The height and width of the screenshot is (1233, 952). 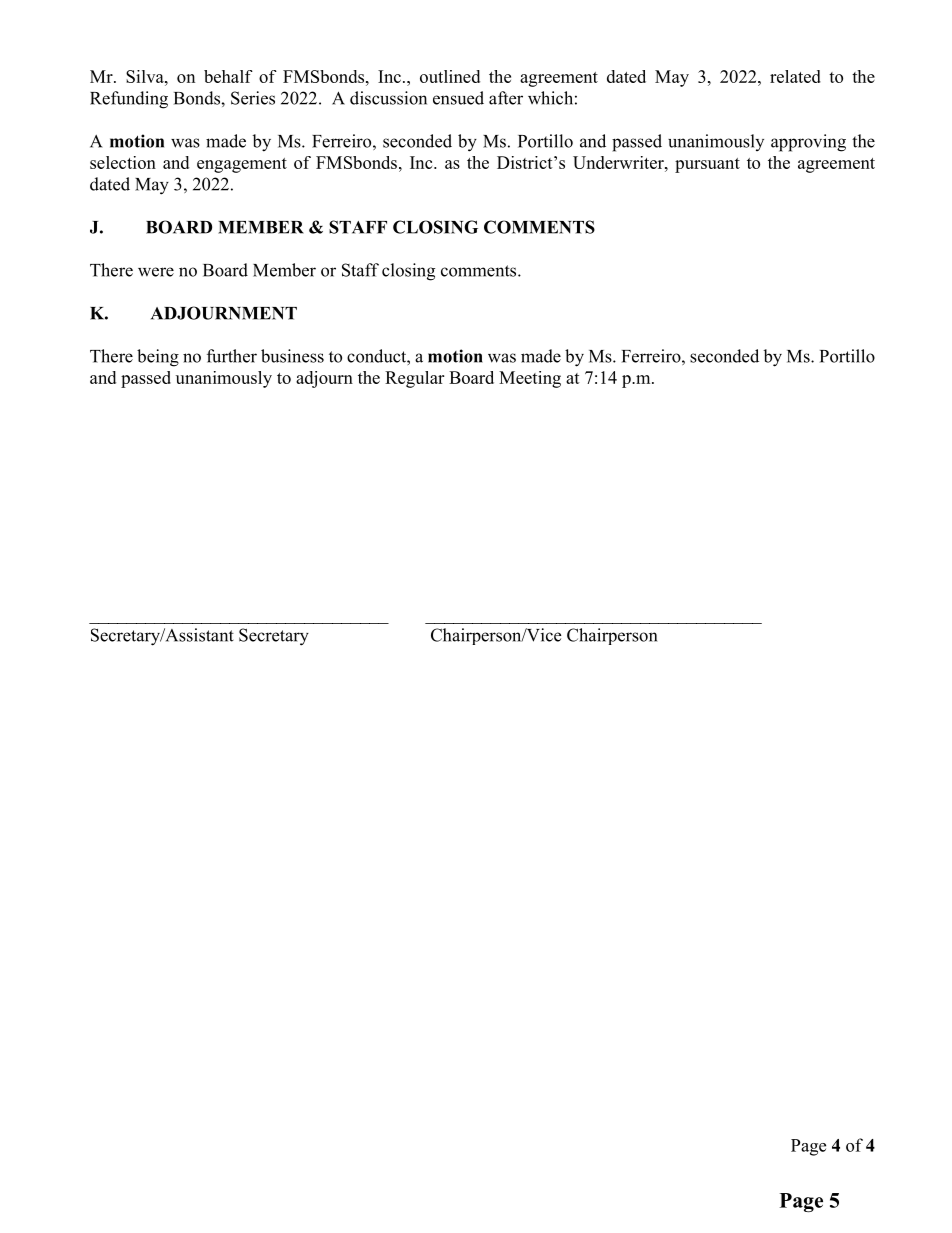 What do you see at coordinates (228, 76) in the screenshot?
I see `behalf` at bounding box center [228, 76].
